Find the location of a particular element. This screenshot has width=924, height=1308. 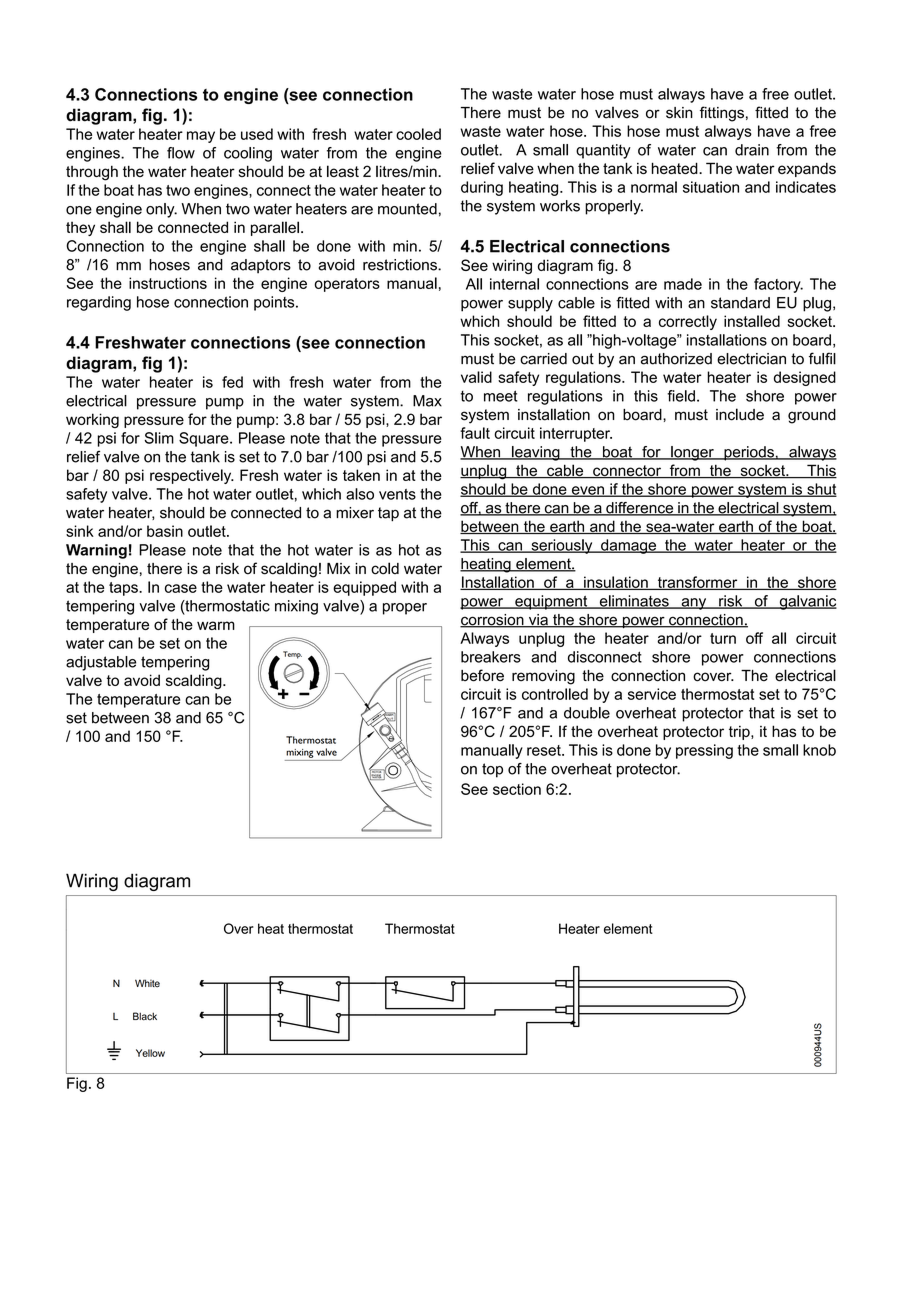

may is located at coordinates (201, 137).
